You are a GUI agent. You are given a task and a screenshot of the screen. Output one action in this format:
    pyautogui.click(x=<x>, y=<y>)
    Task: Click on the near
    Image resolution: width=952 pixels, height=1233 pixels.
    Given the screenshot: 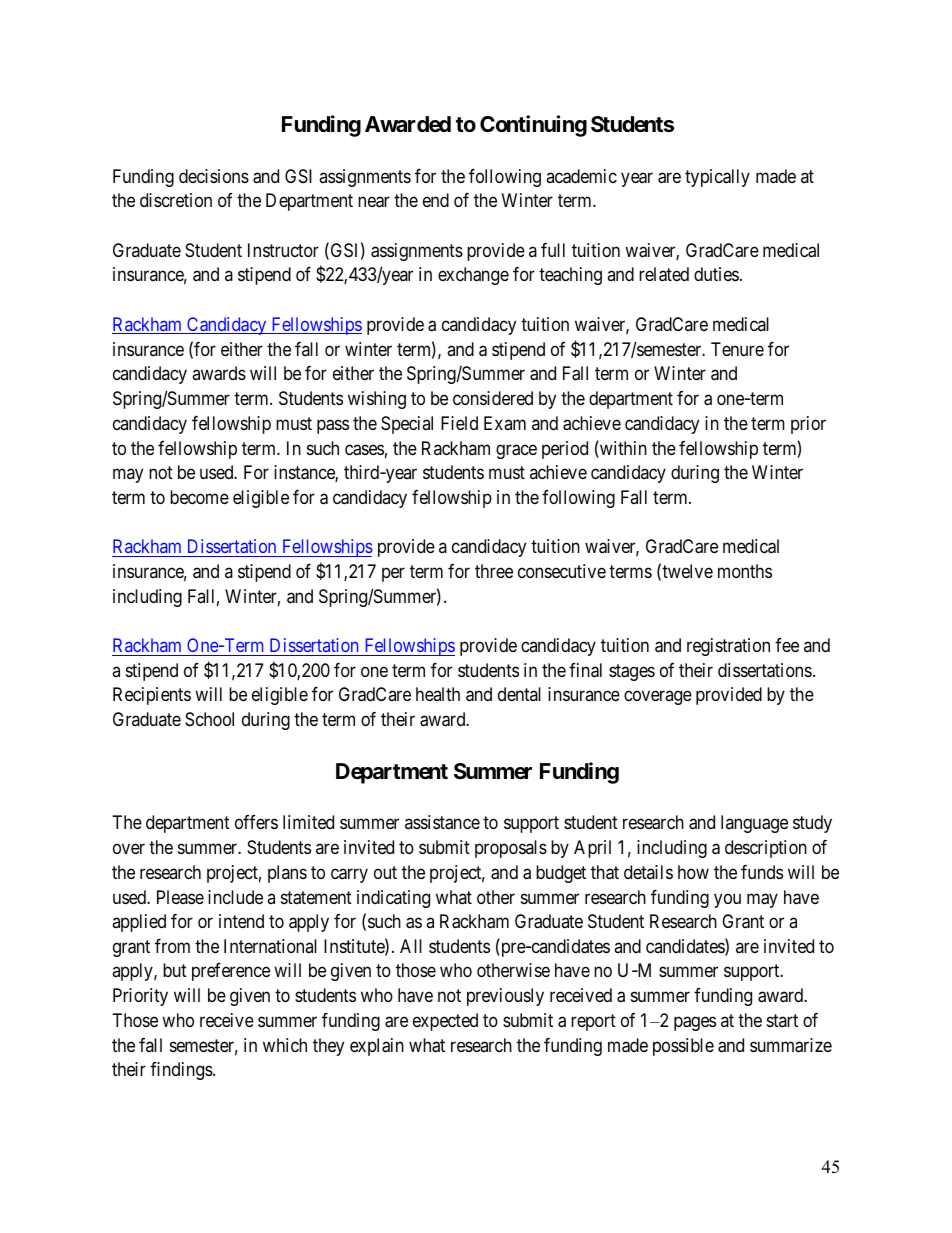 What is the action you would take?
    pyautogui.click(x=374, y=202)
